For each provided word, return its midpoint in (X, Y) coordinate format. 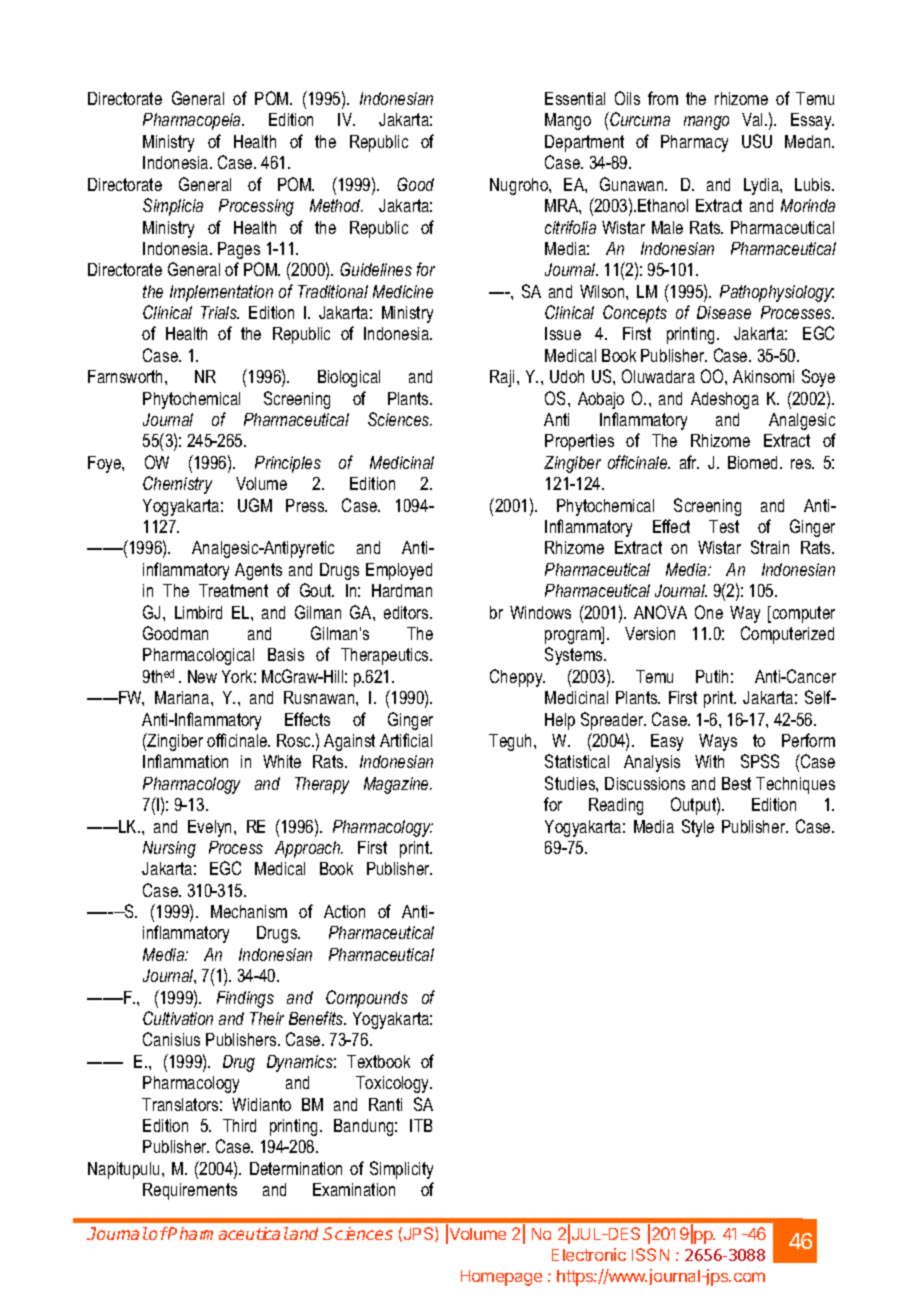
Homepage (501, 1278)
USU (757, 141)
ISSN (650, 1254)
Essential (575, 98)
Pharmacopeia (193, 121)
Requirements (190, 1191)
